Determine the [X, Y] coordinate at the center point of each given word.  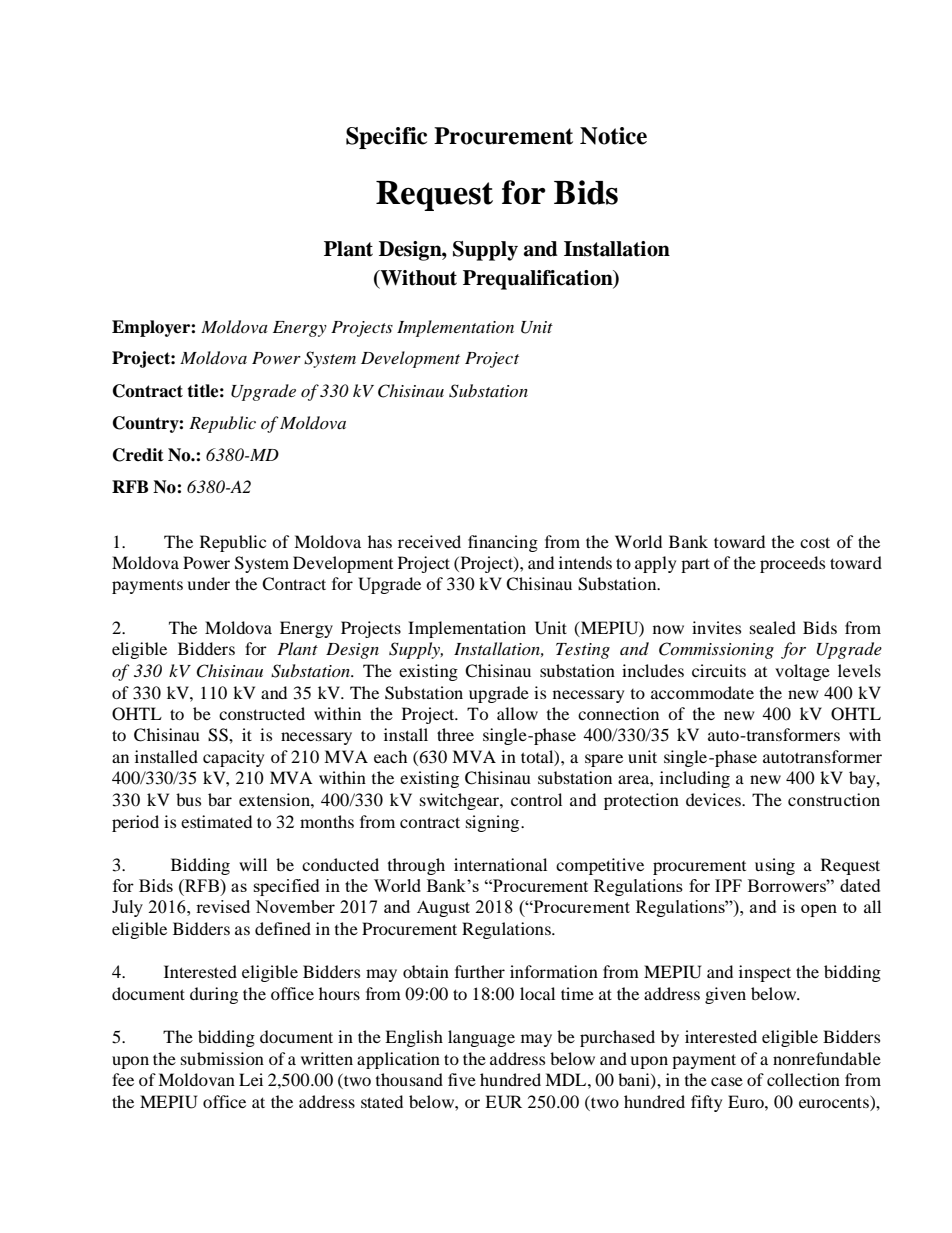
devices [715, 799]
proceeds [792, 564]
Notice [613, 136]
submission [222, 1058]
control [536, 799]
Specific [386, 138]
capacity [233, 758]
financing [503, 543]
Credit [138, 455]
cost [815, 542]
